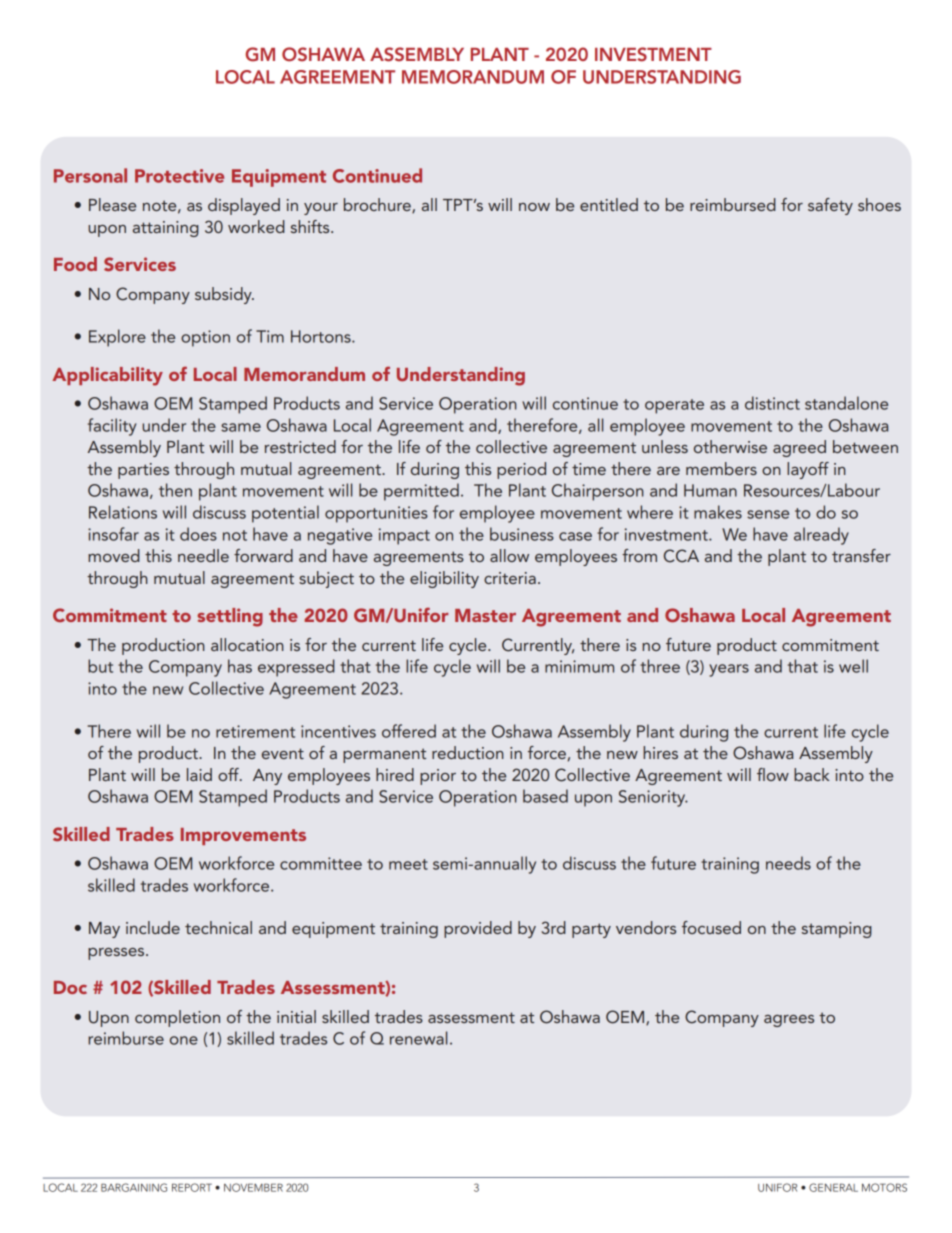  What do you see at coordinates (534, 207) in the screenshot?
I see `now` at bounding box center [534, 207].
